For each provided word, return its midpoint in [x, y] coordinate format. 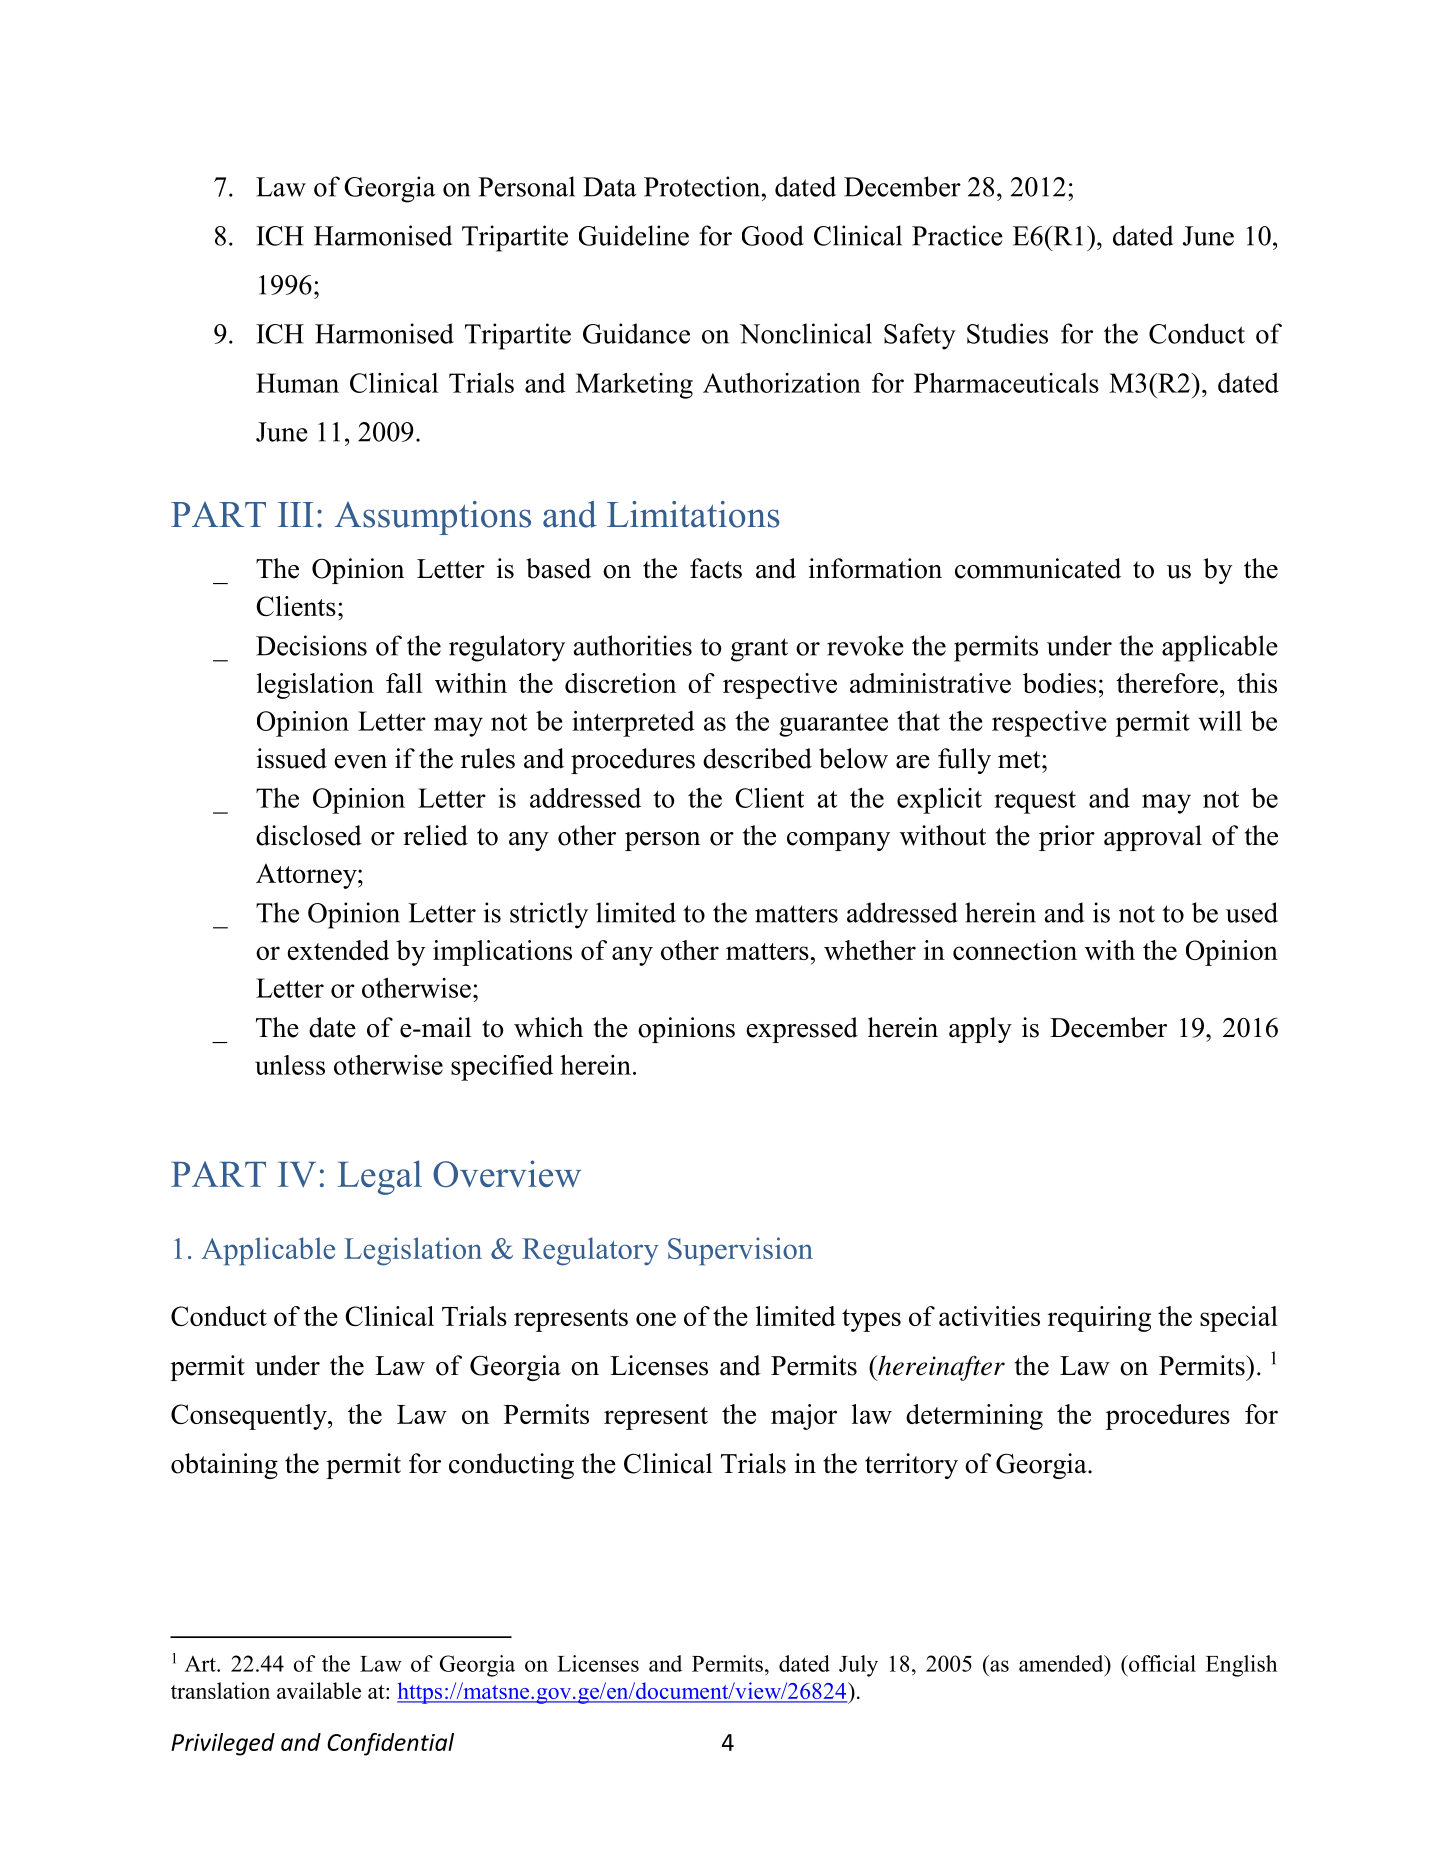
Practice [957, 235]
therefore [1167, 683]
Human [297, 383]
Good [773, 235]
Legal [379, 1177]
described [757, 758]
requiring [1099, 1319]
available [319, 1690]
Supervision [740, 1251]
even [361, 762]
